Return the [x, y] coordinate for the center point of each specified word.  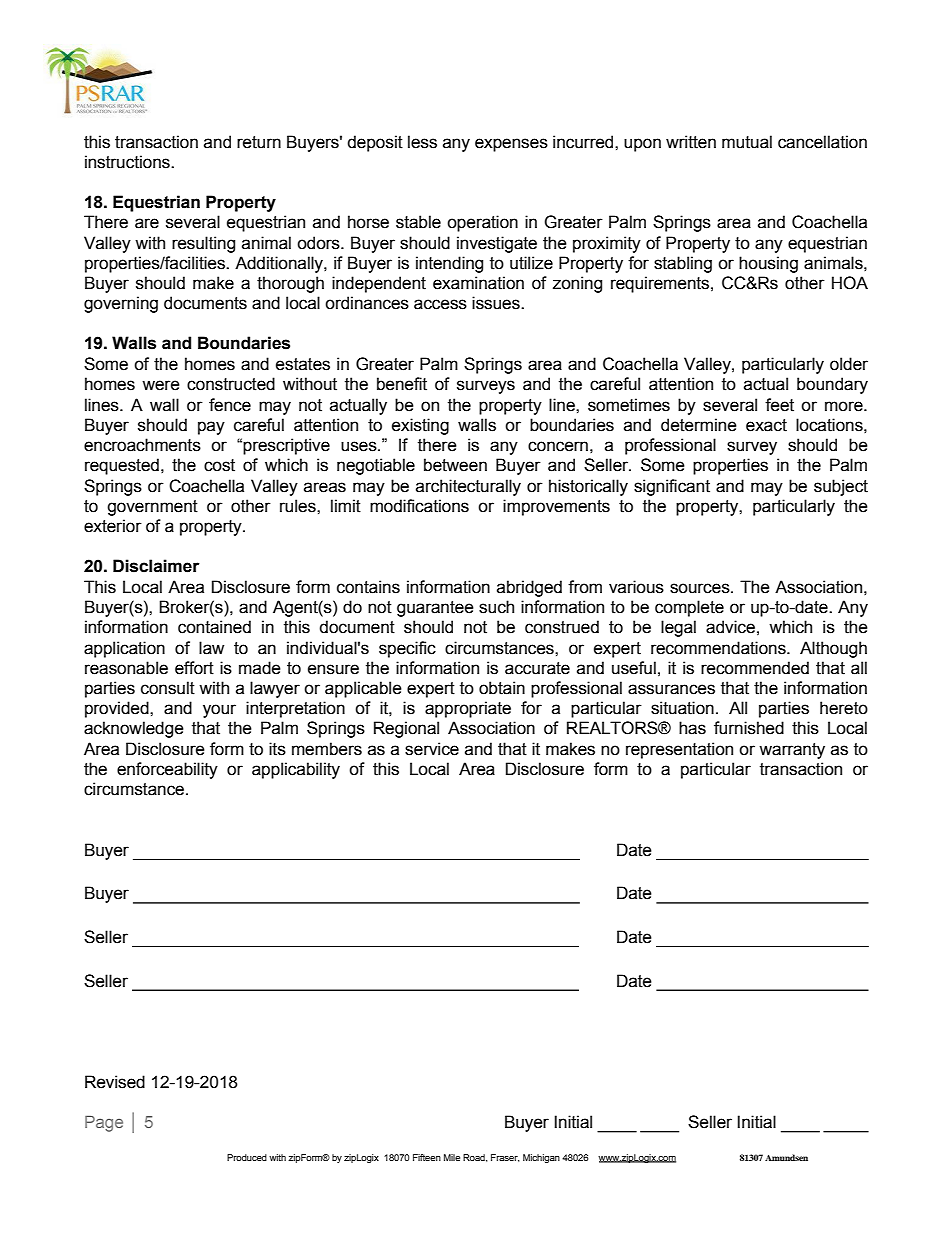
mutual [747, 142]
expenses [511, 145]
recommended [755, 668]
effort [194, 668]
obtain [502, 688]
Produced [247, 1157]
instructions [128, 162]
